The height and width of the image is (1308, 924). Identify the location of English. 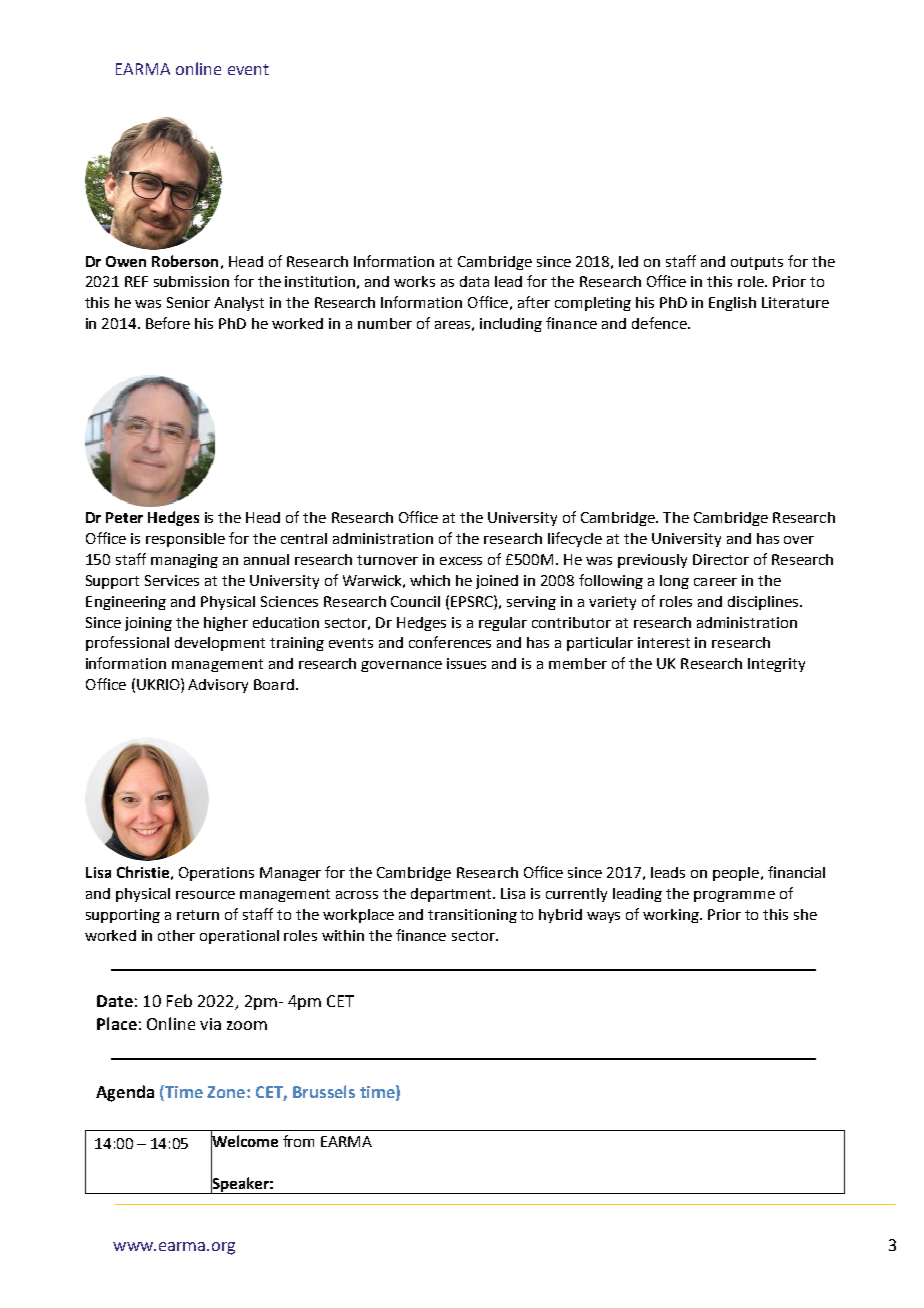
(732, 304).
